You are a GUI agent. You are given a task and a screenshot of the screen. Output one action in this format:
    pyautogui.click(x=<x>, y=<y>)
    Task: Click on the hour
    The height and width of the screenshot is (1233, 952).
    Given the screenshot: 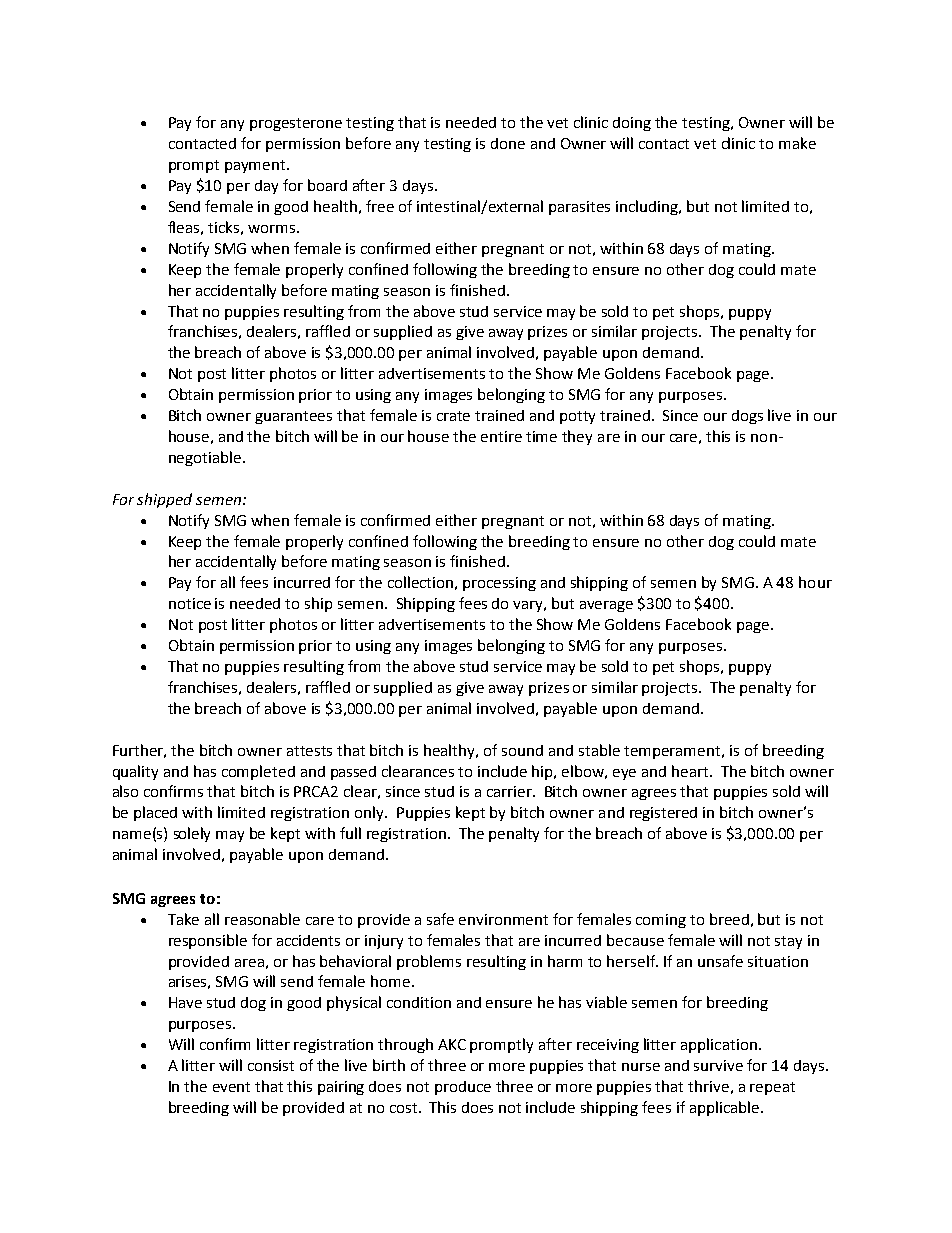 What is the action you would take?
    pyautogui.click(x=815, y=582)
